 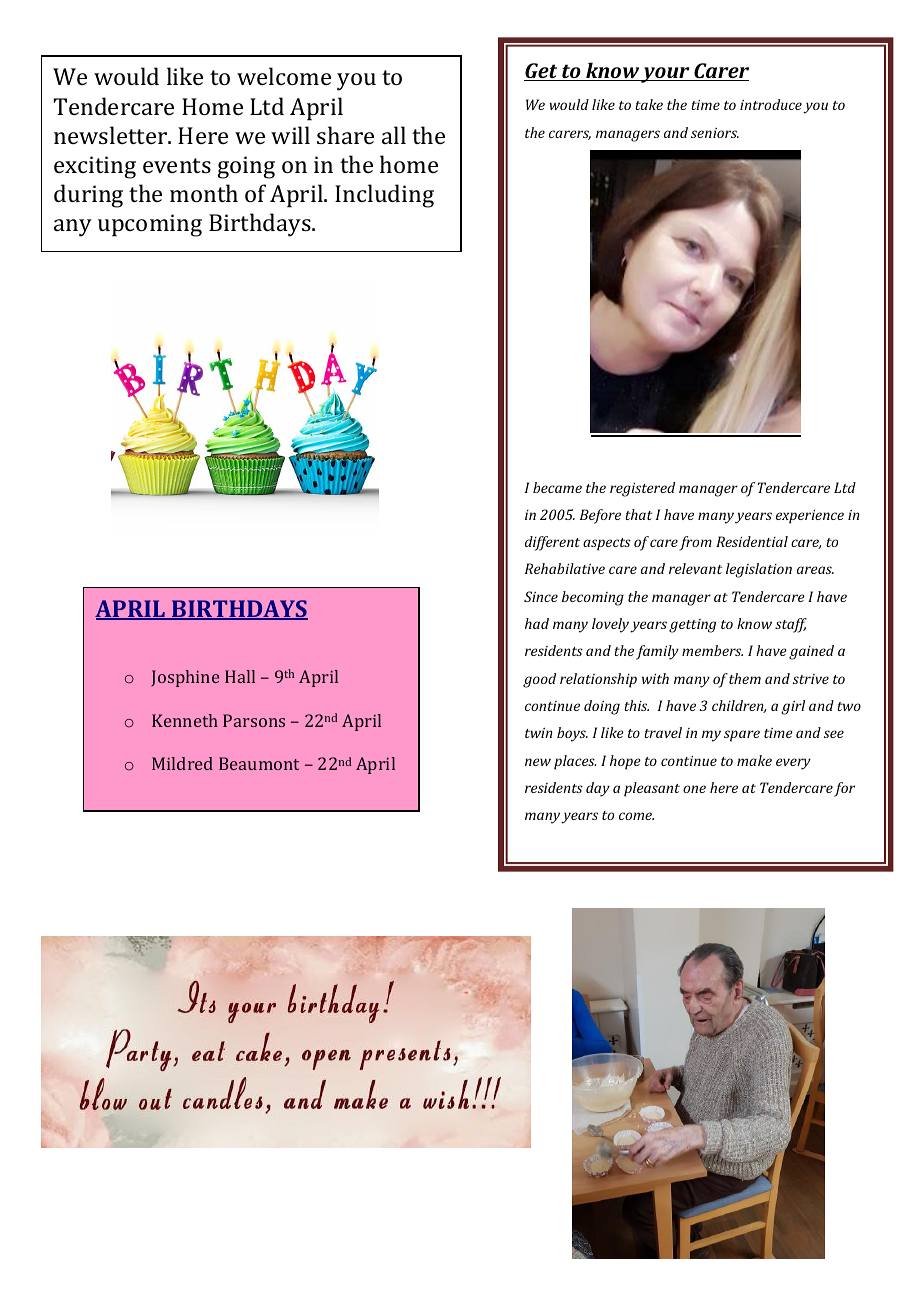 I want to click on became, so click(x=557, y=487).
